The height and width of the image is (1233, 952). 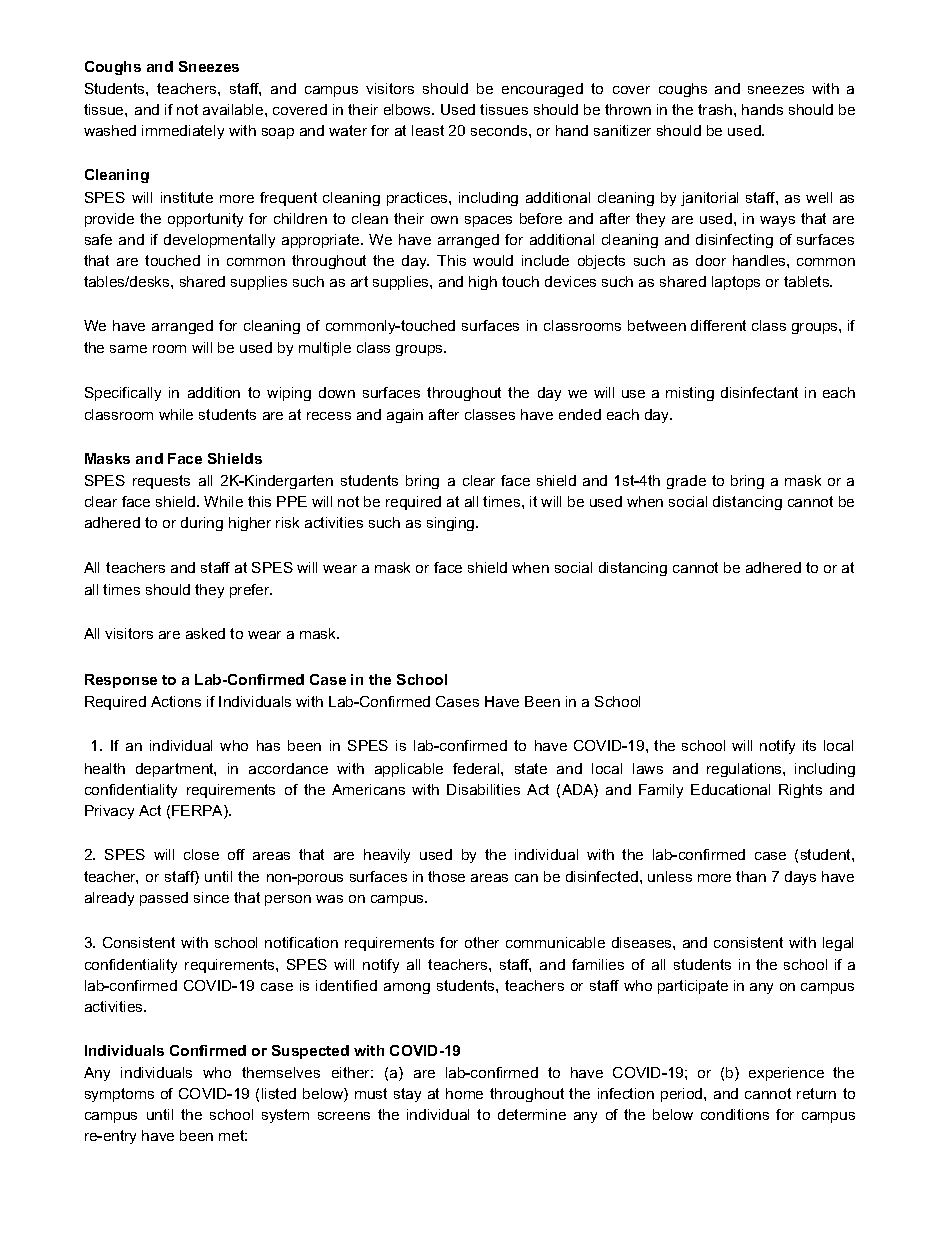 I want to click on trash, so click(x=716, y=109).
